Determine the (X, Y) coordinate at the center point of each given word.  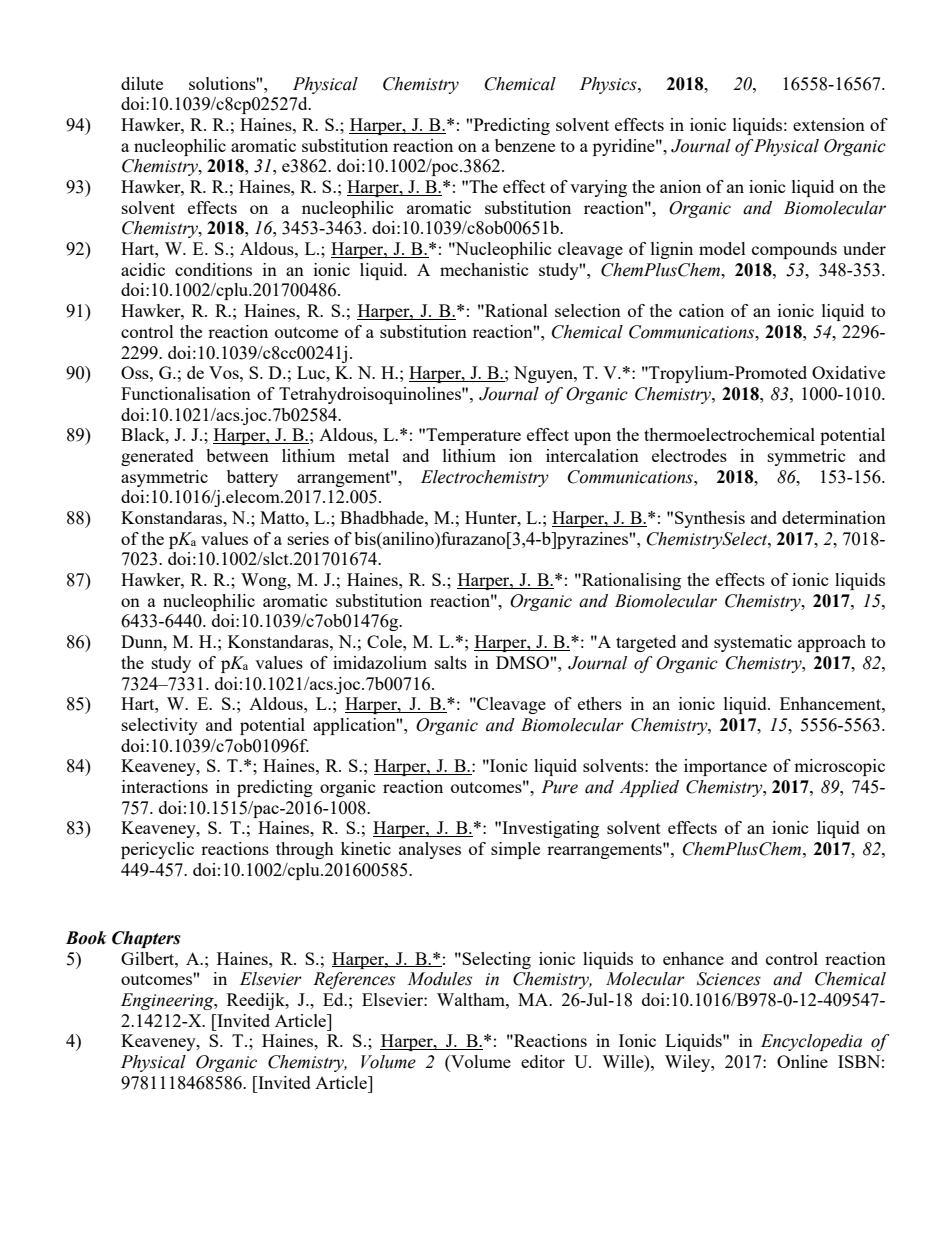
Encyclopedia (811, 1042)
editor (543, 1061)
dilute (142, 83)
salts (451, 662)
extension (829, 124)
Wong (265, 581)
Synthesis (710, 519)
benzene (525, 145)
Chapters (146, 939)
